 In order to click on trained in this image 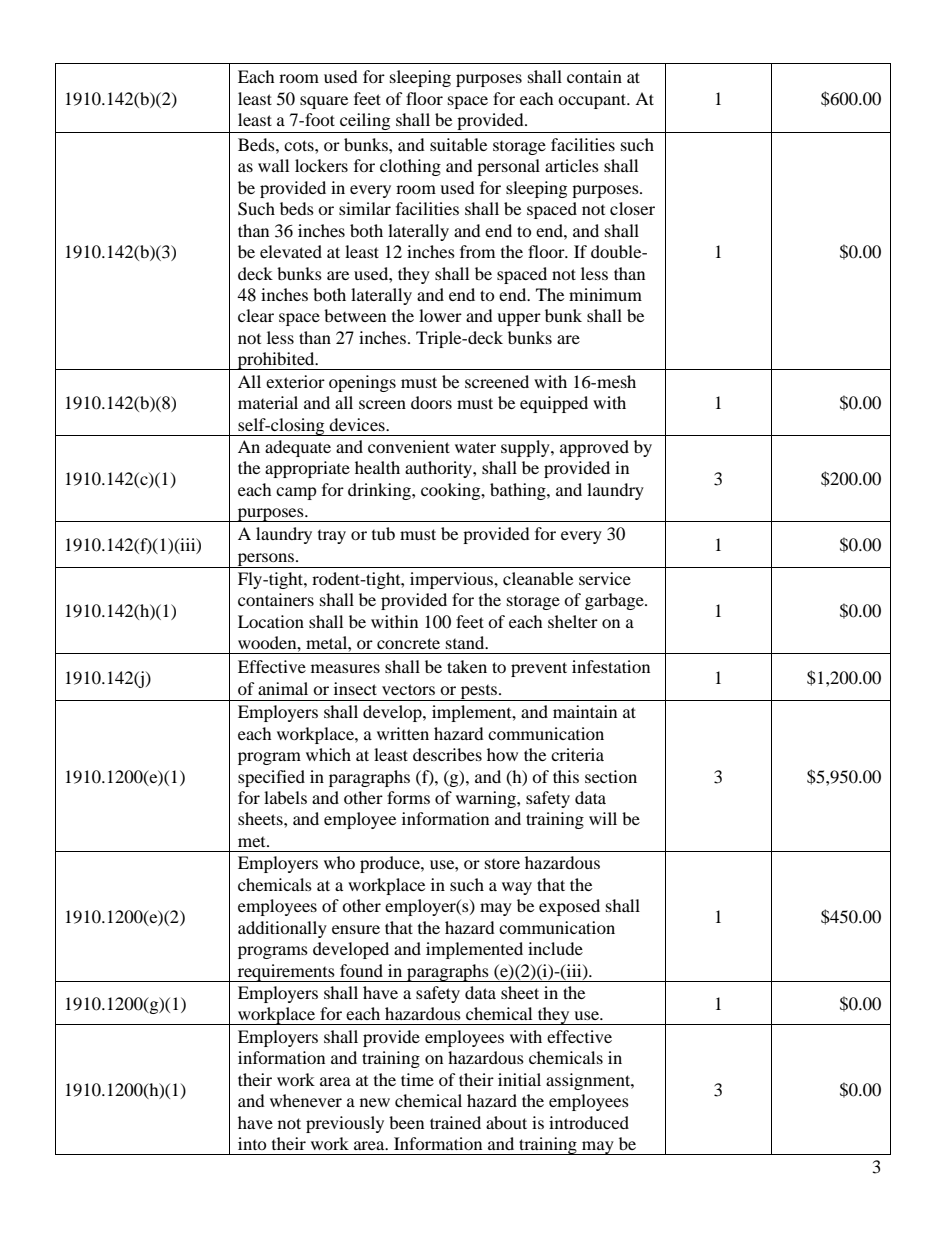, I will do `click(455, 1122)`.
